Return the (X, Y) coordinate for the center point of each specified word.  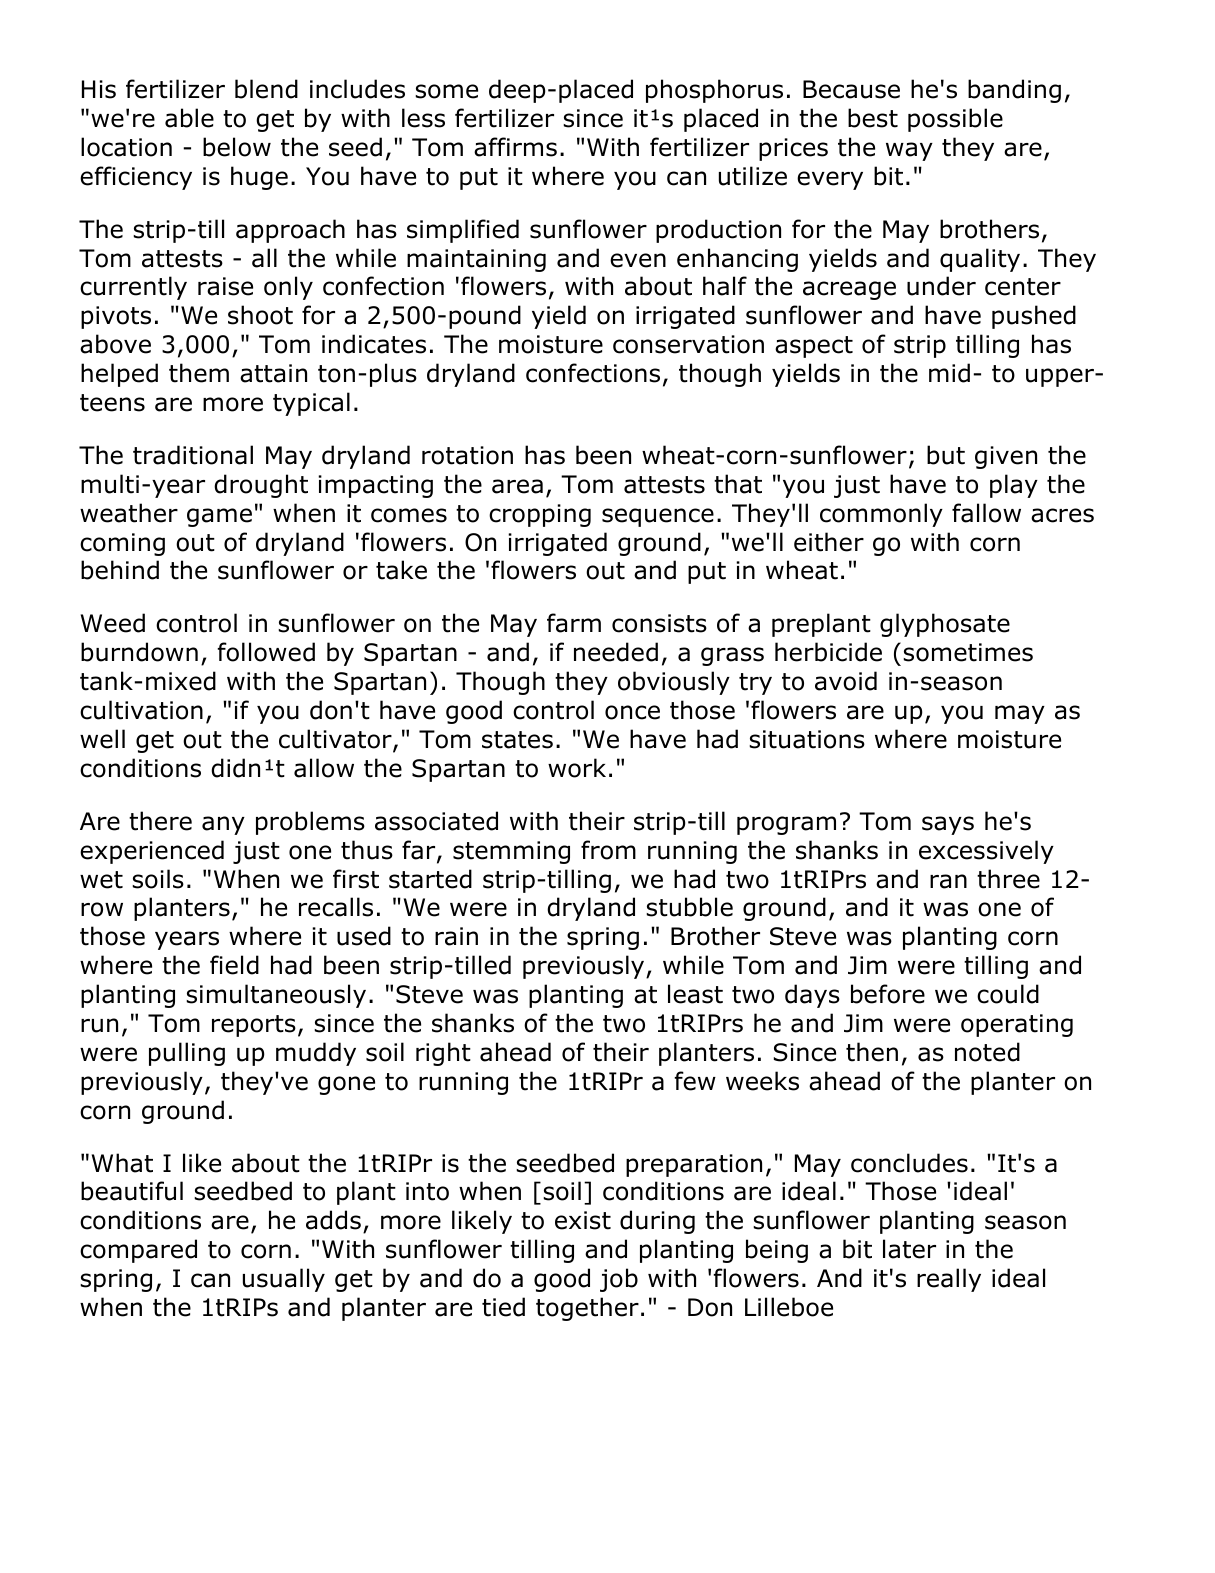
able (189, 118)
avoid (846, 681)
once (632, 712)
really (949, 1280)
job (619, 1280)
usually (284, 1280)
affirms (515, 147)
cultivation (141, 710)
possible (955, 120)
